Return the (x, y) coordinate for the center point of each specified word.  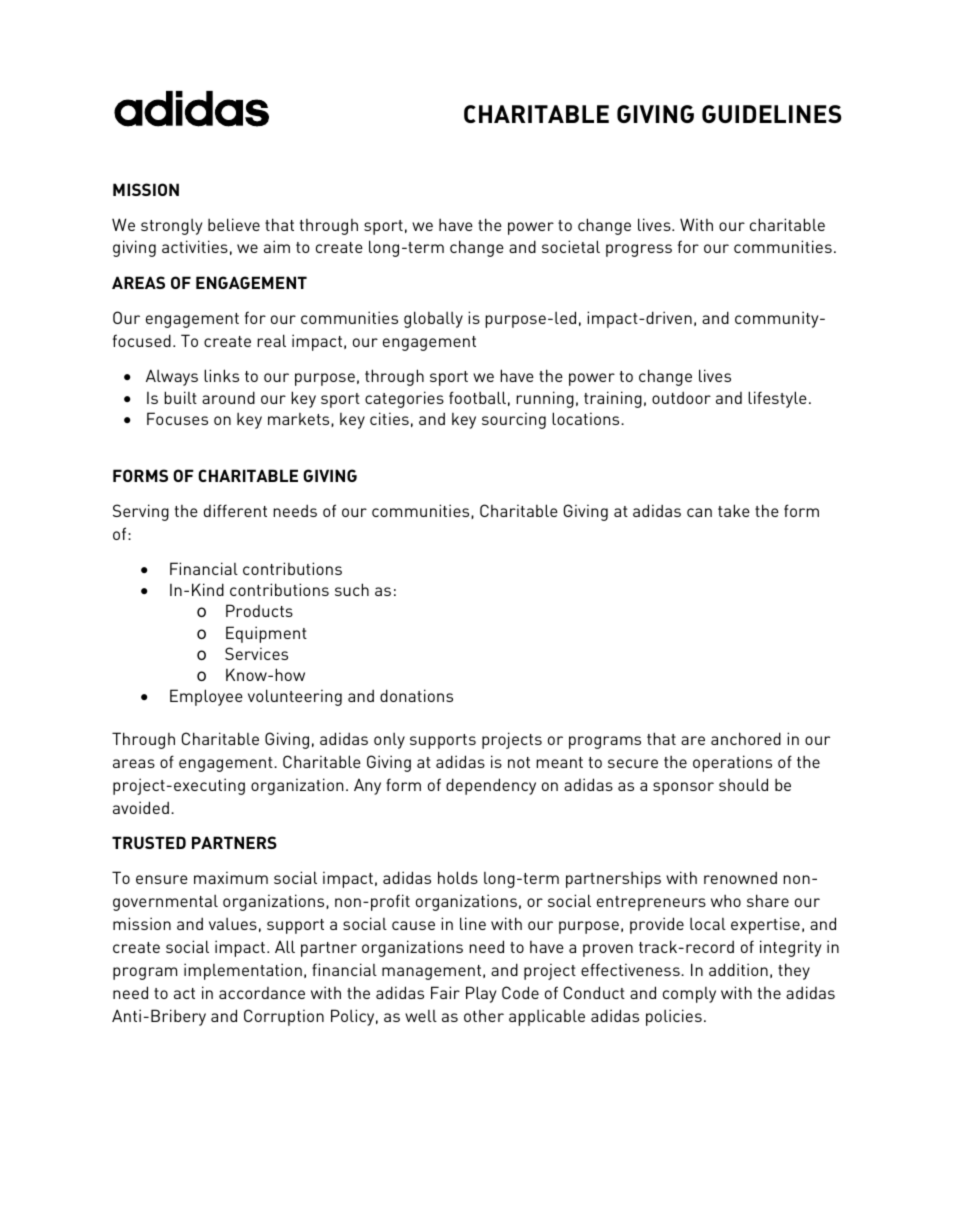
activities (195, 246)
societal (571, 246)
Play (481, 994)
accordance (262, 993)
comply (689, 995)
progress (639, 250)
